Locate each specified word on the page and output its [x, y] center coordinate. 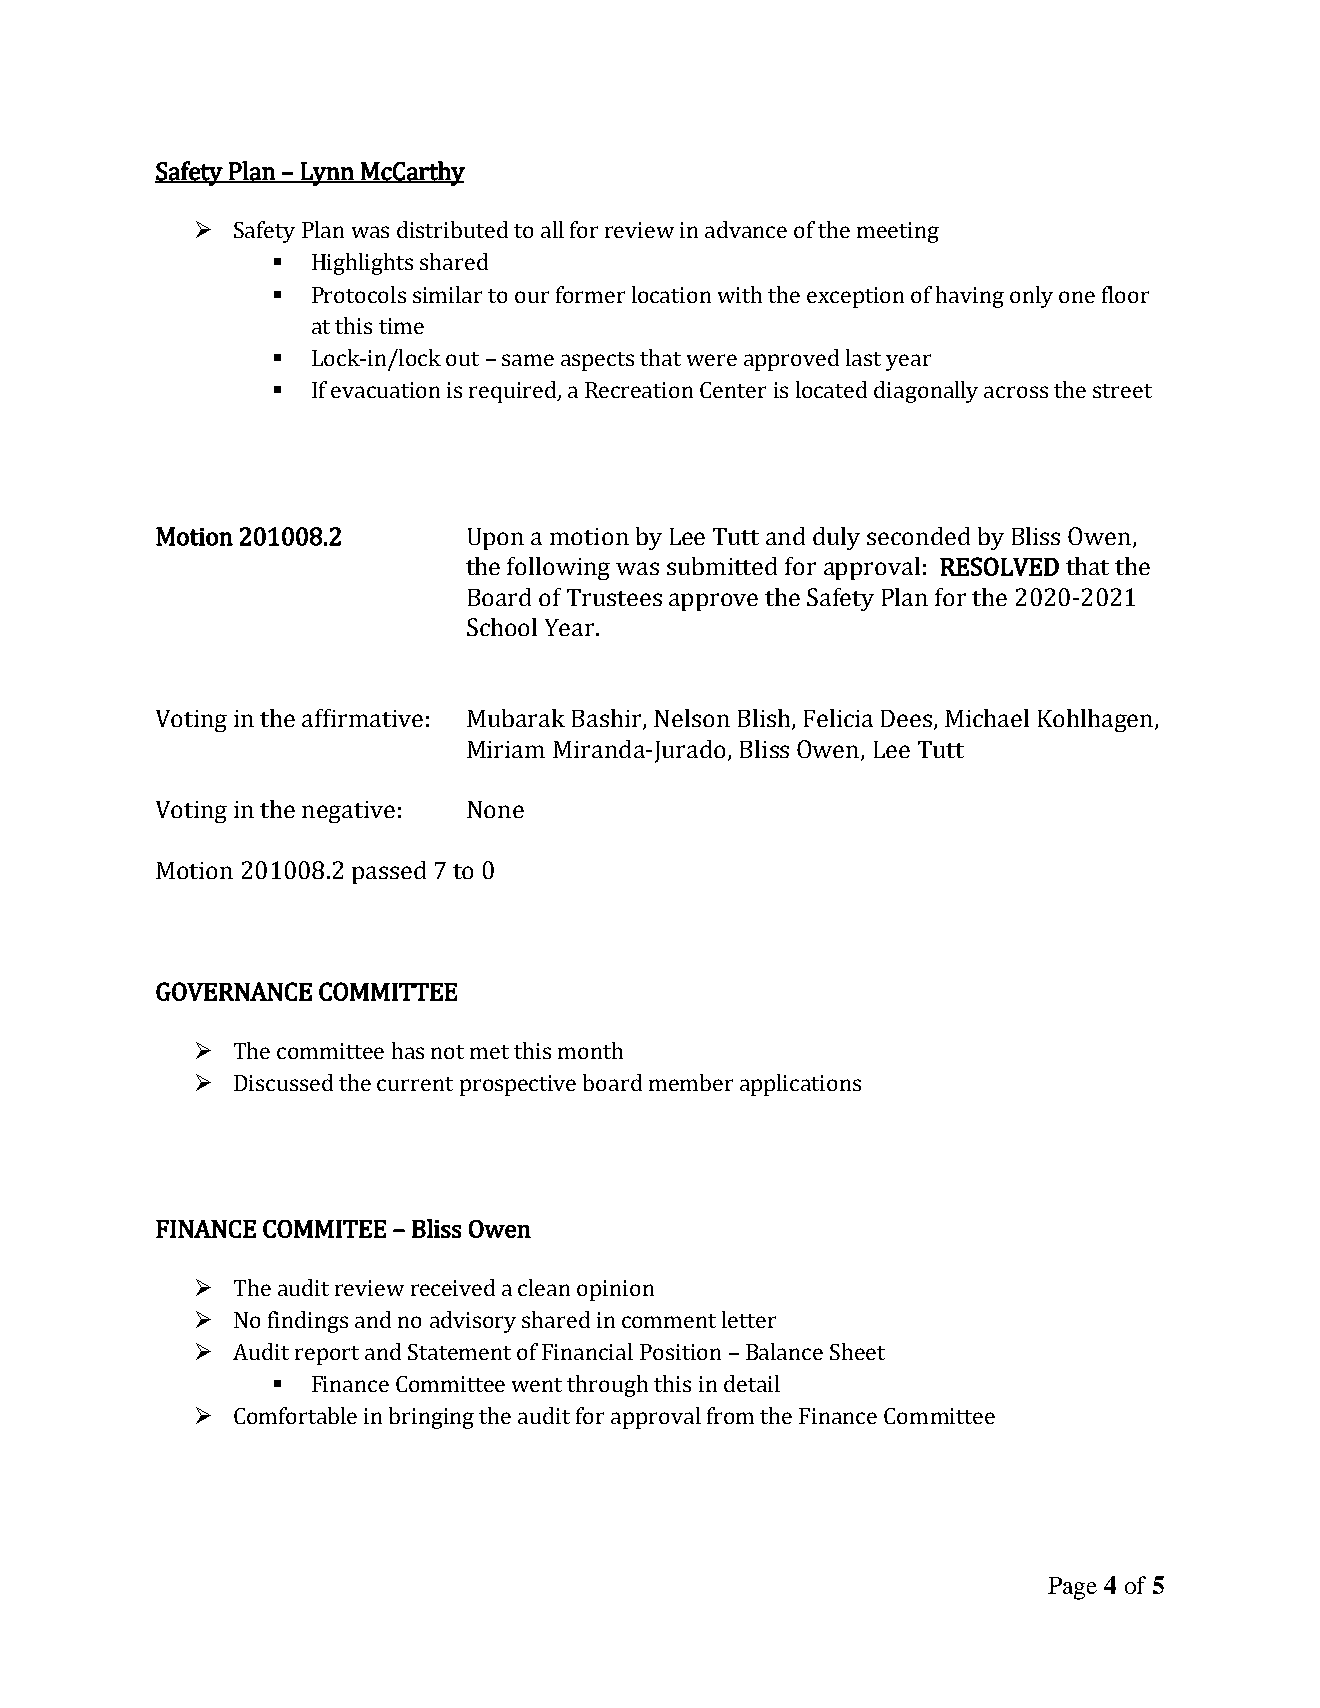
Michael [987, 718]
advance [746, 229]
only [1031, 297]
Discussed [283, 1082]
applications [800, 1085]
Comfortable [295, 1415]
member [691, 1082]
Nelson [692, 718]
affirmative [362, 718]
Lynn [327, 174]
